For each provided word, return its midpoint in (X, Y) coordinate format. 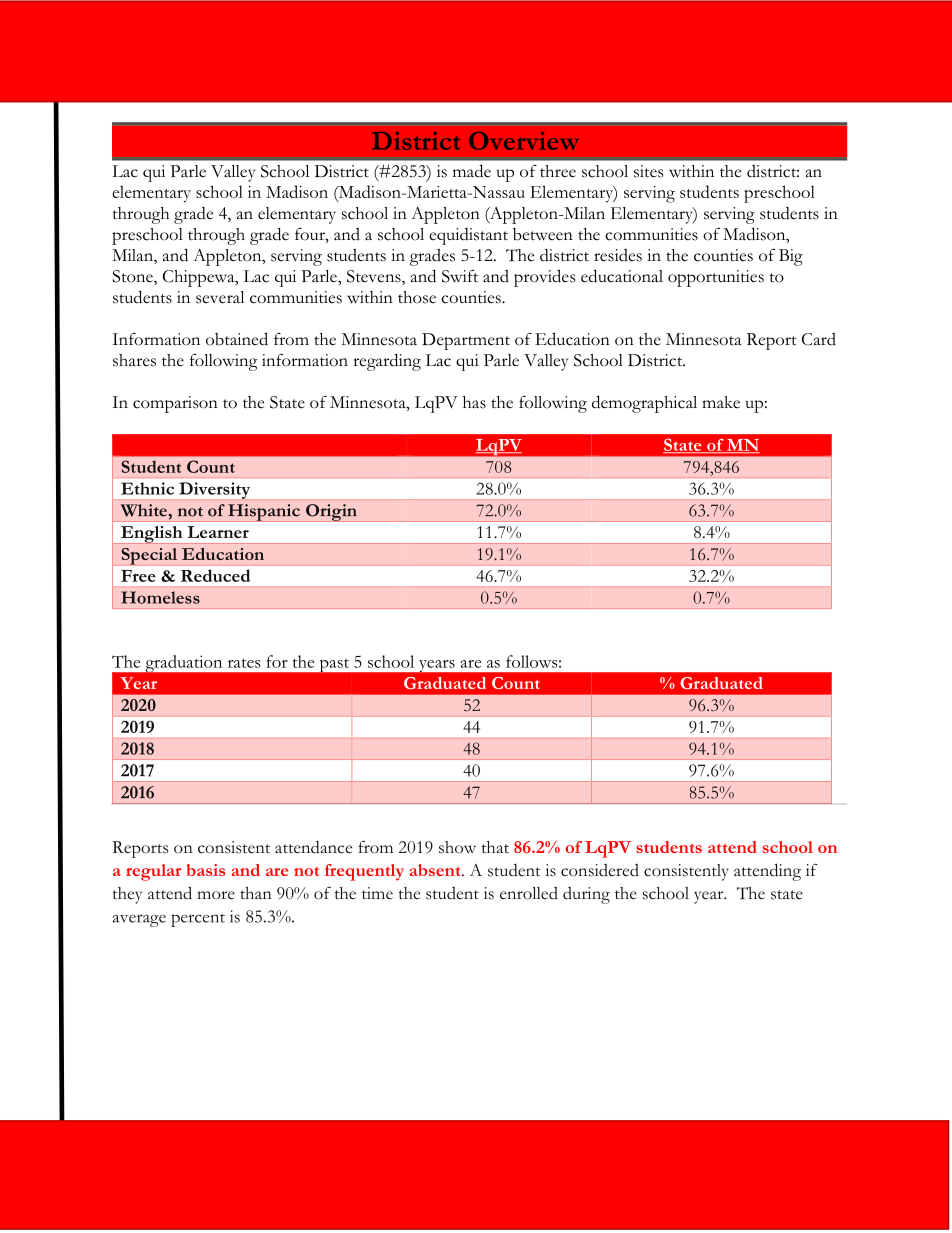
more (216, 895)
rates (244, 663)
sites (648, 171)
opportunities (716, 278)
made (472, 171)
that (495, 847)
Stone (133, 277)
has (474, 402)
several (220, 297)
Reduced (215, 575)
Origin (331, 513)
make (721, 402)
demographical (644, 404)
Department (466, 341)
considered (600, 870)
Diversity (214, 490)
